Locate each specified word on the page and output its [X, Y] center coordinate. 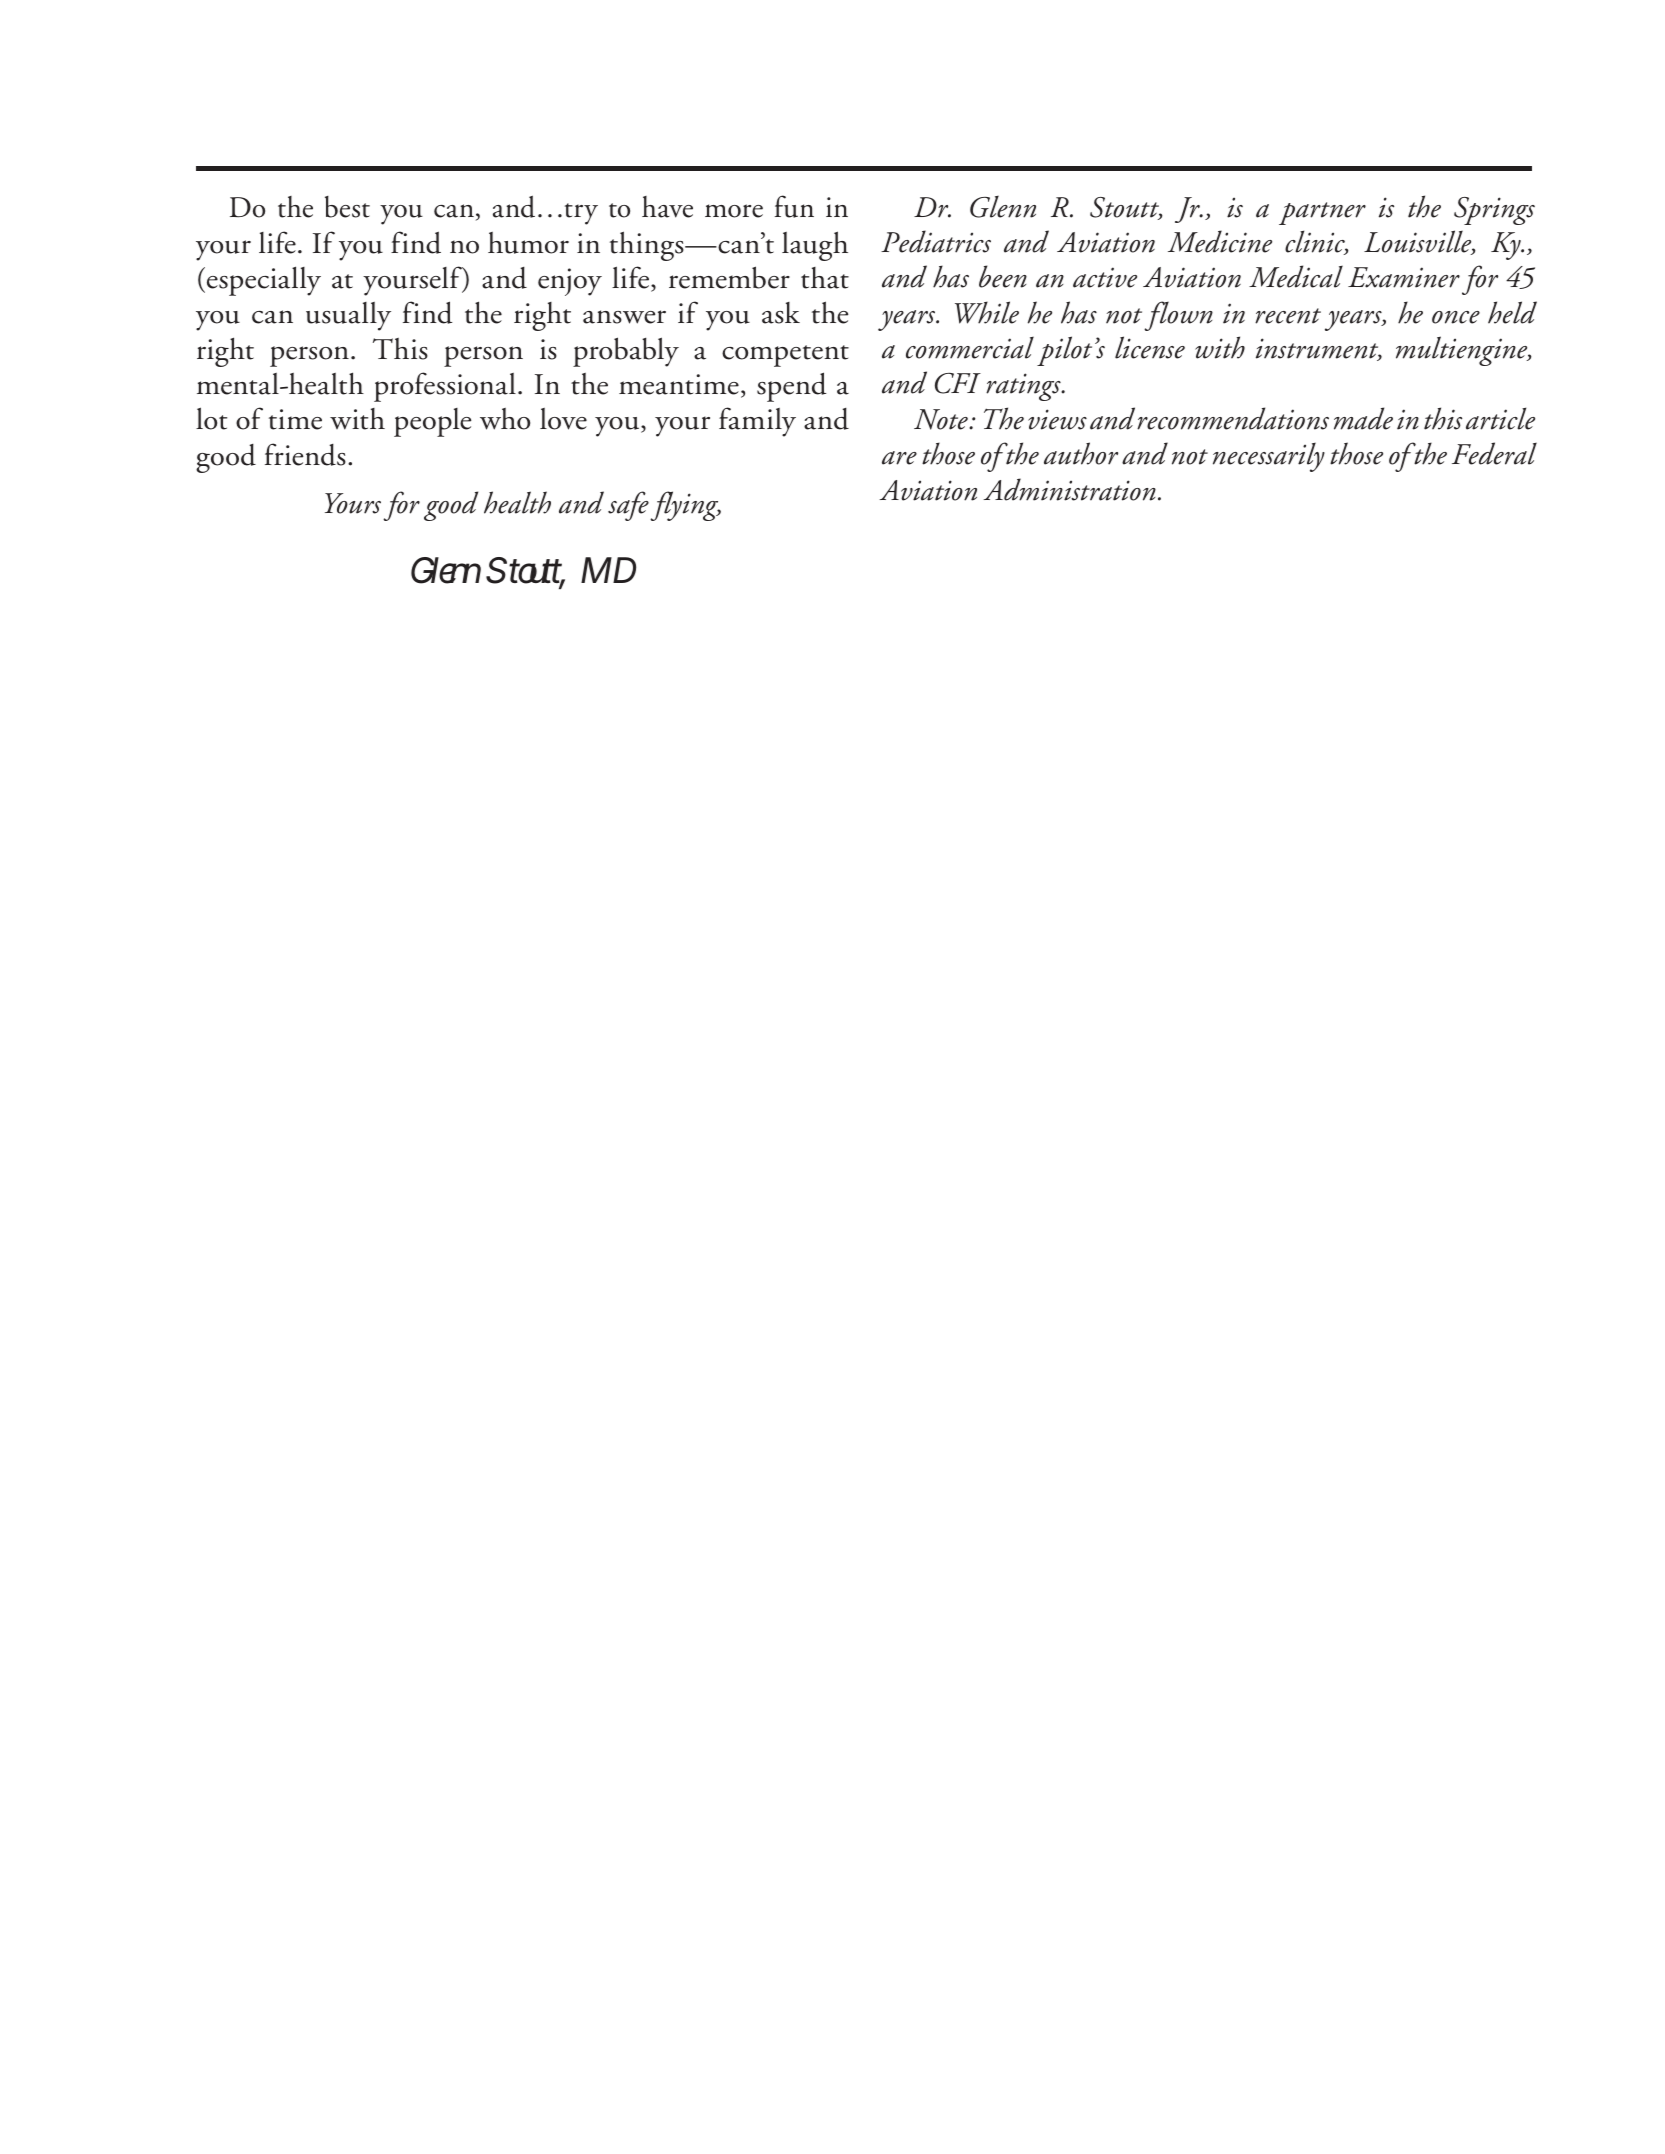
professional [445, 387]
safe [628, 506]
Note [942, 419]
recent [1288, 316]
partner [1322, 213]
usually [348, 316]
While [987, 312]
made [1363, 418]
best [347, 207]
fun [794, 206]
